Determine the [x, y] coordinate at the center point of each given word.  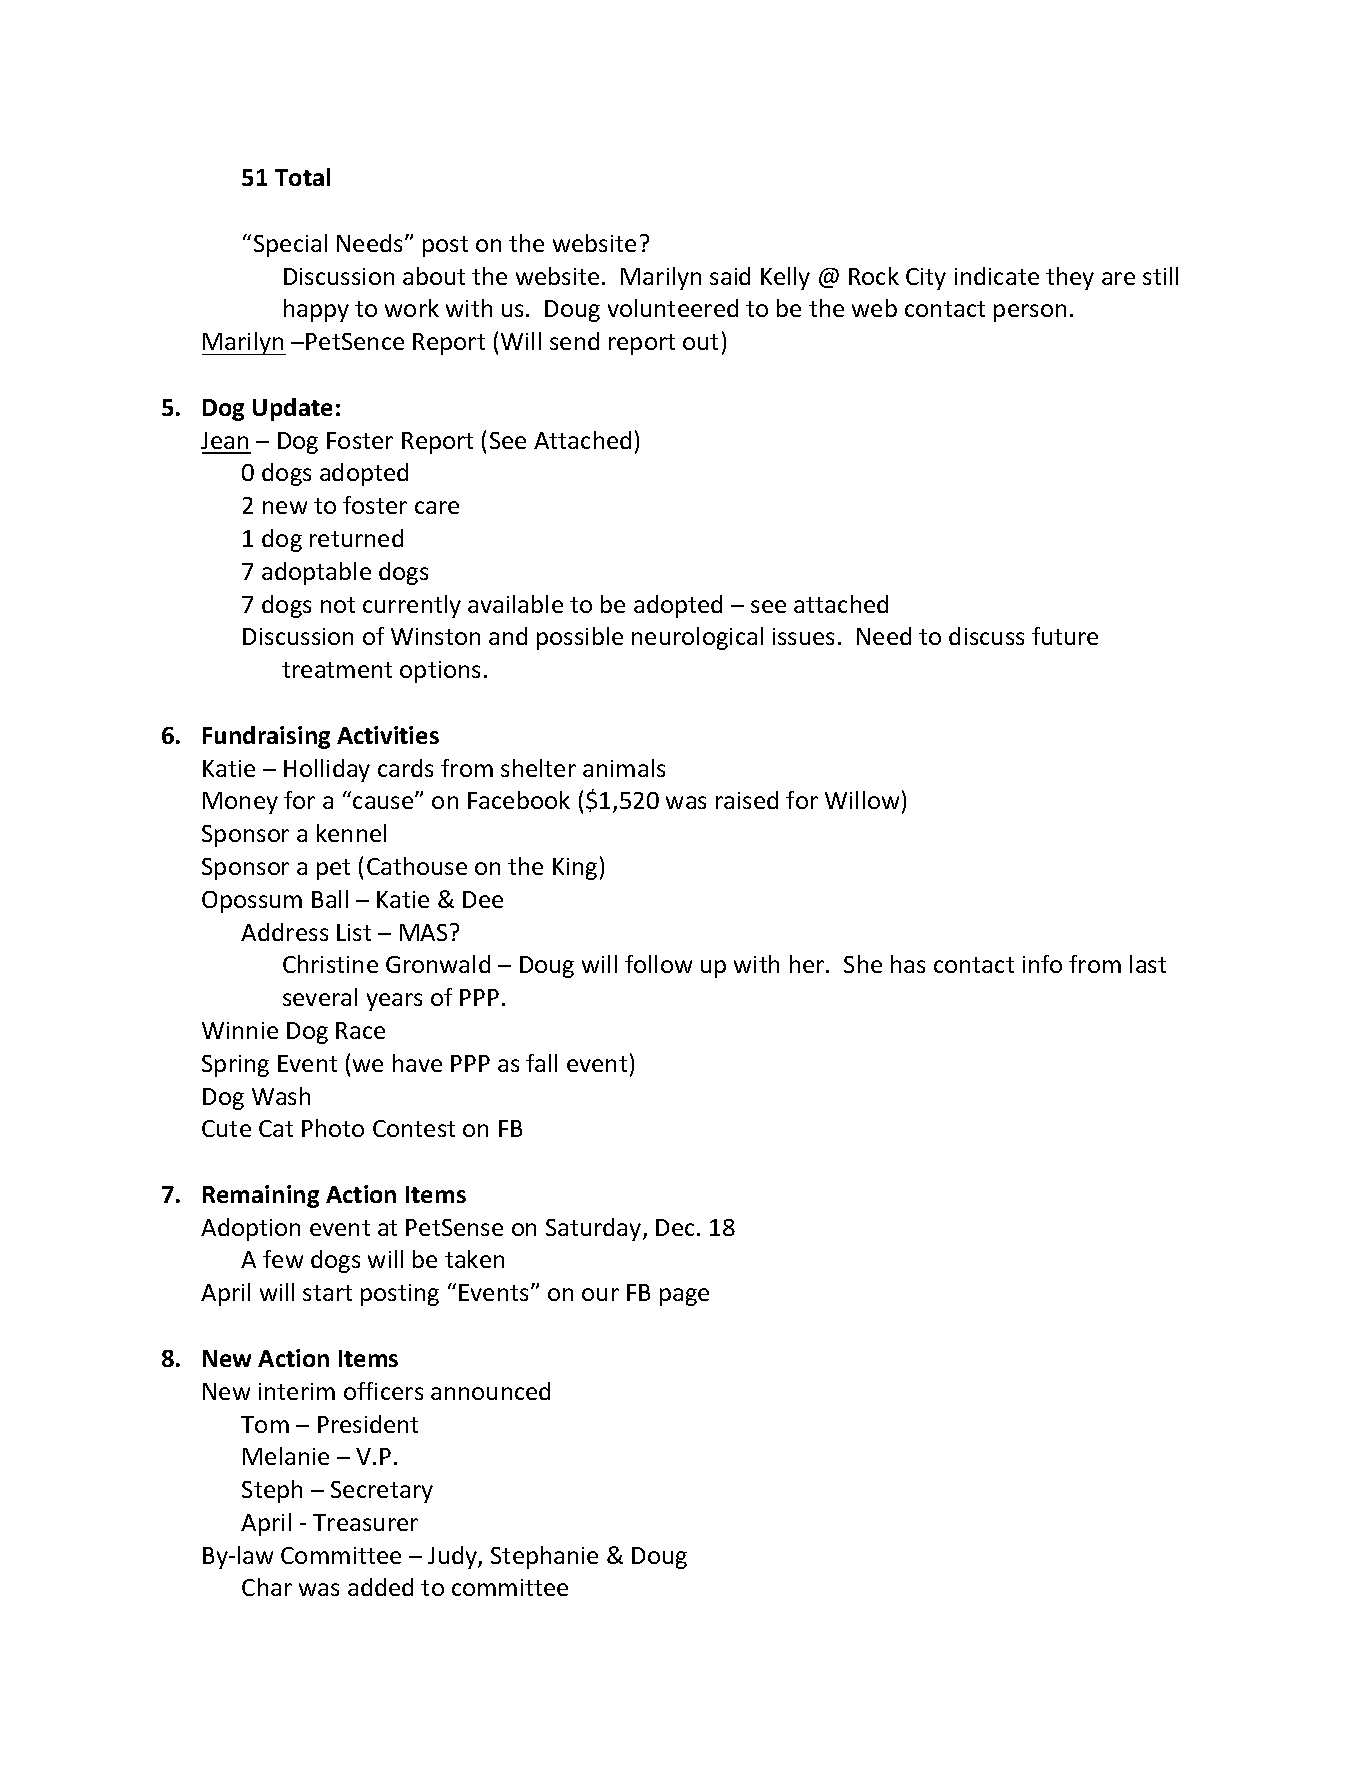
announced [490, 1391]
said [730, 276]
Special [290, 245]
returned [356, 538]
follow [658, 964]
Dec [677, 1227]
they [1070, 278]
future [1065, 636]
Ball [330, 899]
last [1148, 964]
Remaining [261, 1196]
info [1042, 964]
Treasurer [365, 1522]
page [684, 1297]
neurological [697, 638]
